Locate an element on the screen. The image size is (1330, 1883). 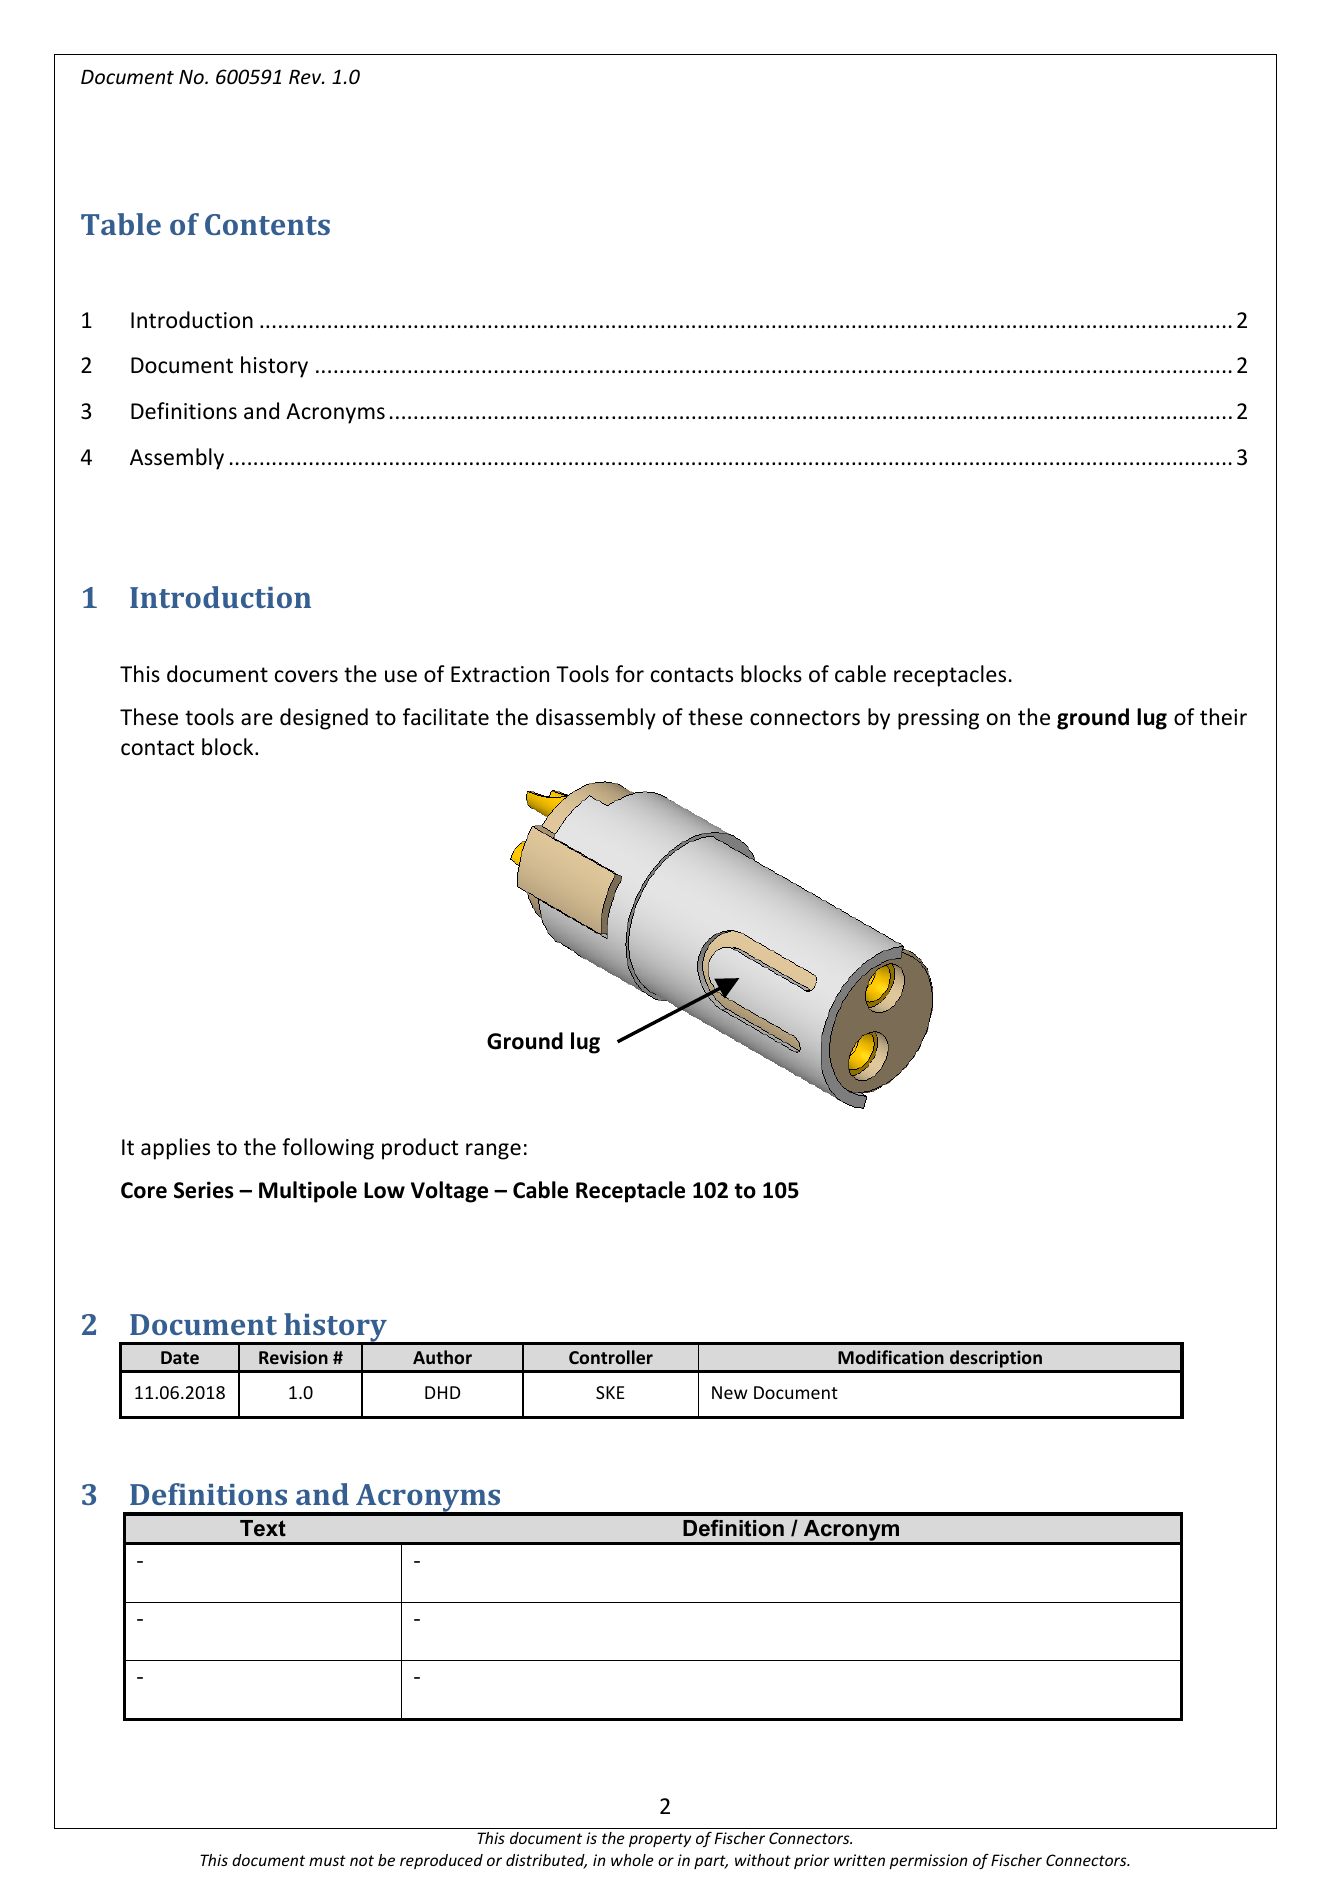
property is located at coordinates (660, 1840).
